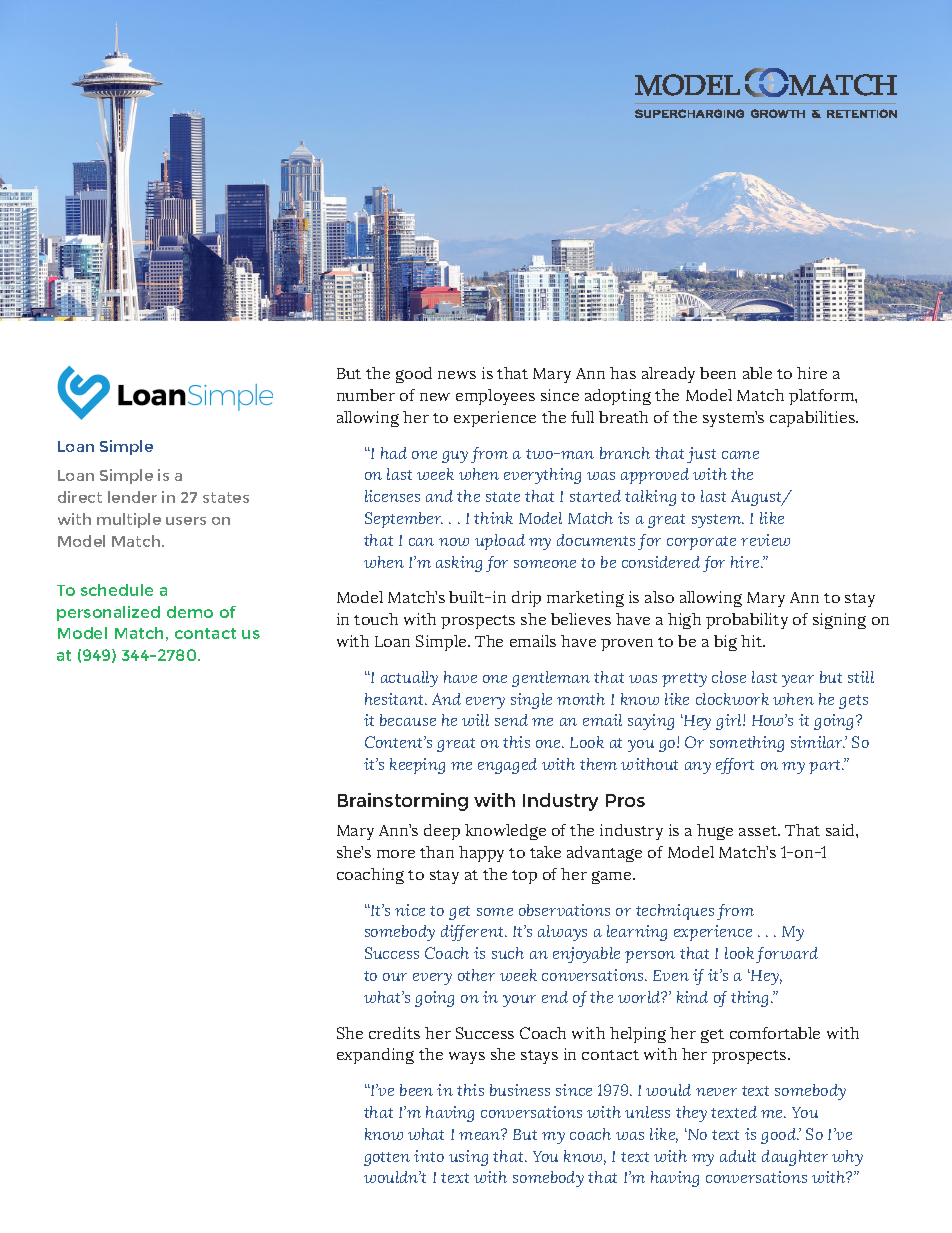 The width and height of the screenshot is (952, 1233). I want to click on nice, so click(410, 910).
